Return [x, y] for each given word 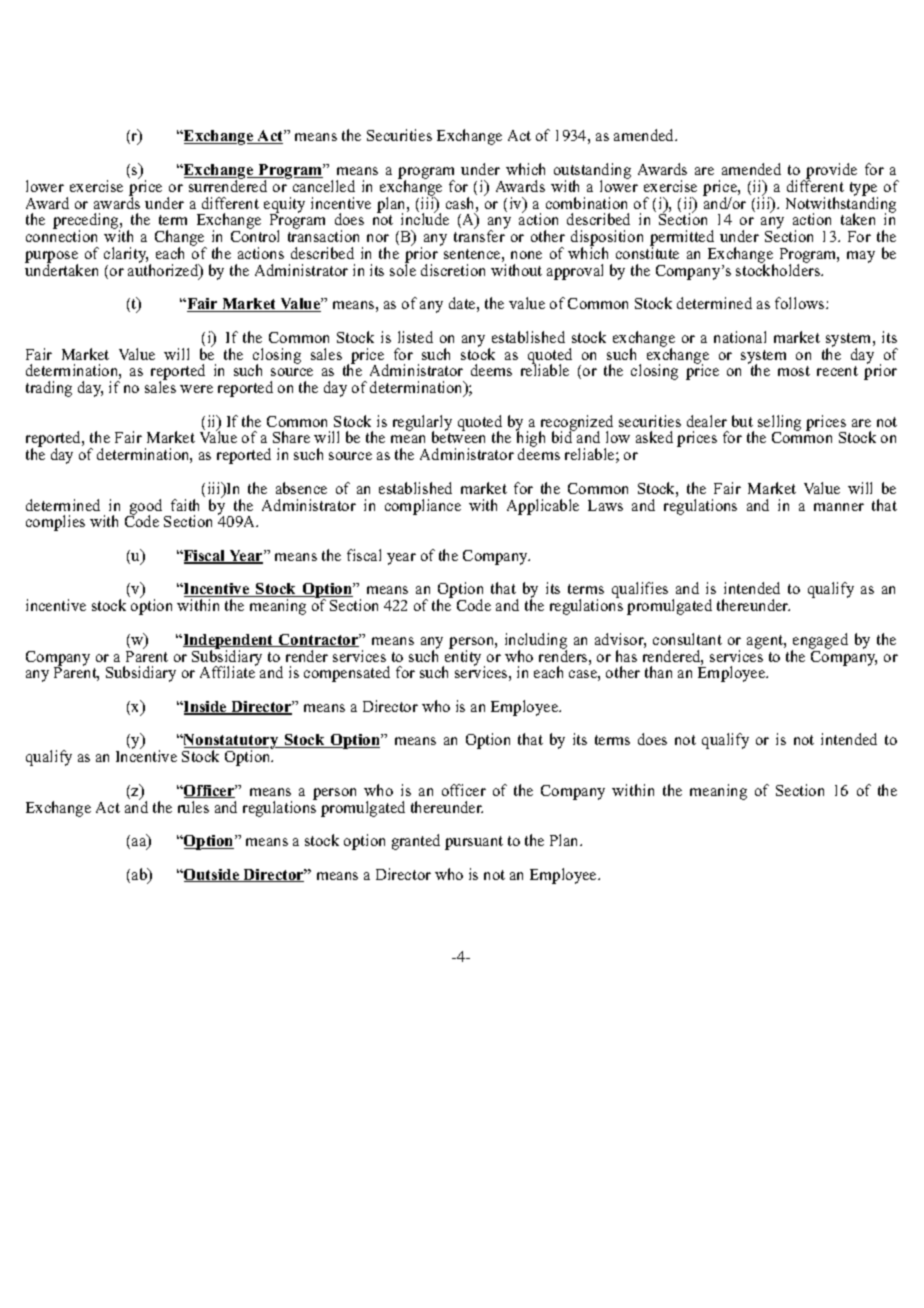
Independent [228, 642]
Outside [212, 875]
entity [463, 658]
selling [779, 424]
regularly [422, 424]
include [425, 218]
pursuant [474, 843]
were [196, 389]
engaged [820, 642]
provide [830, 172]
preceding [87, 222]
